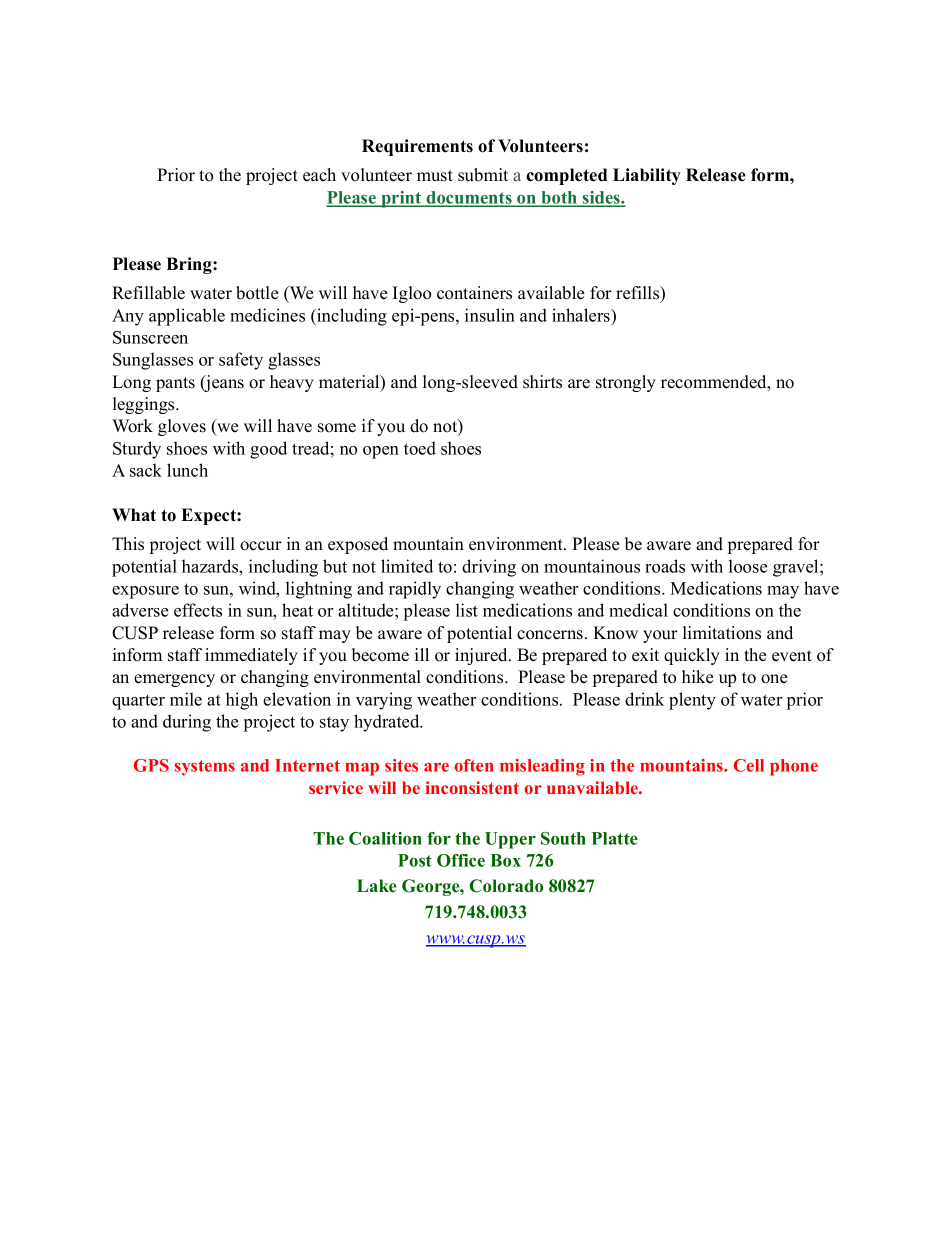 This screenshot has height=1233, width=952. I want to click on systems, so click(205, 768).
